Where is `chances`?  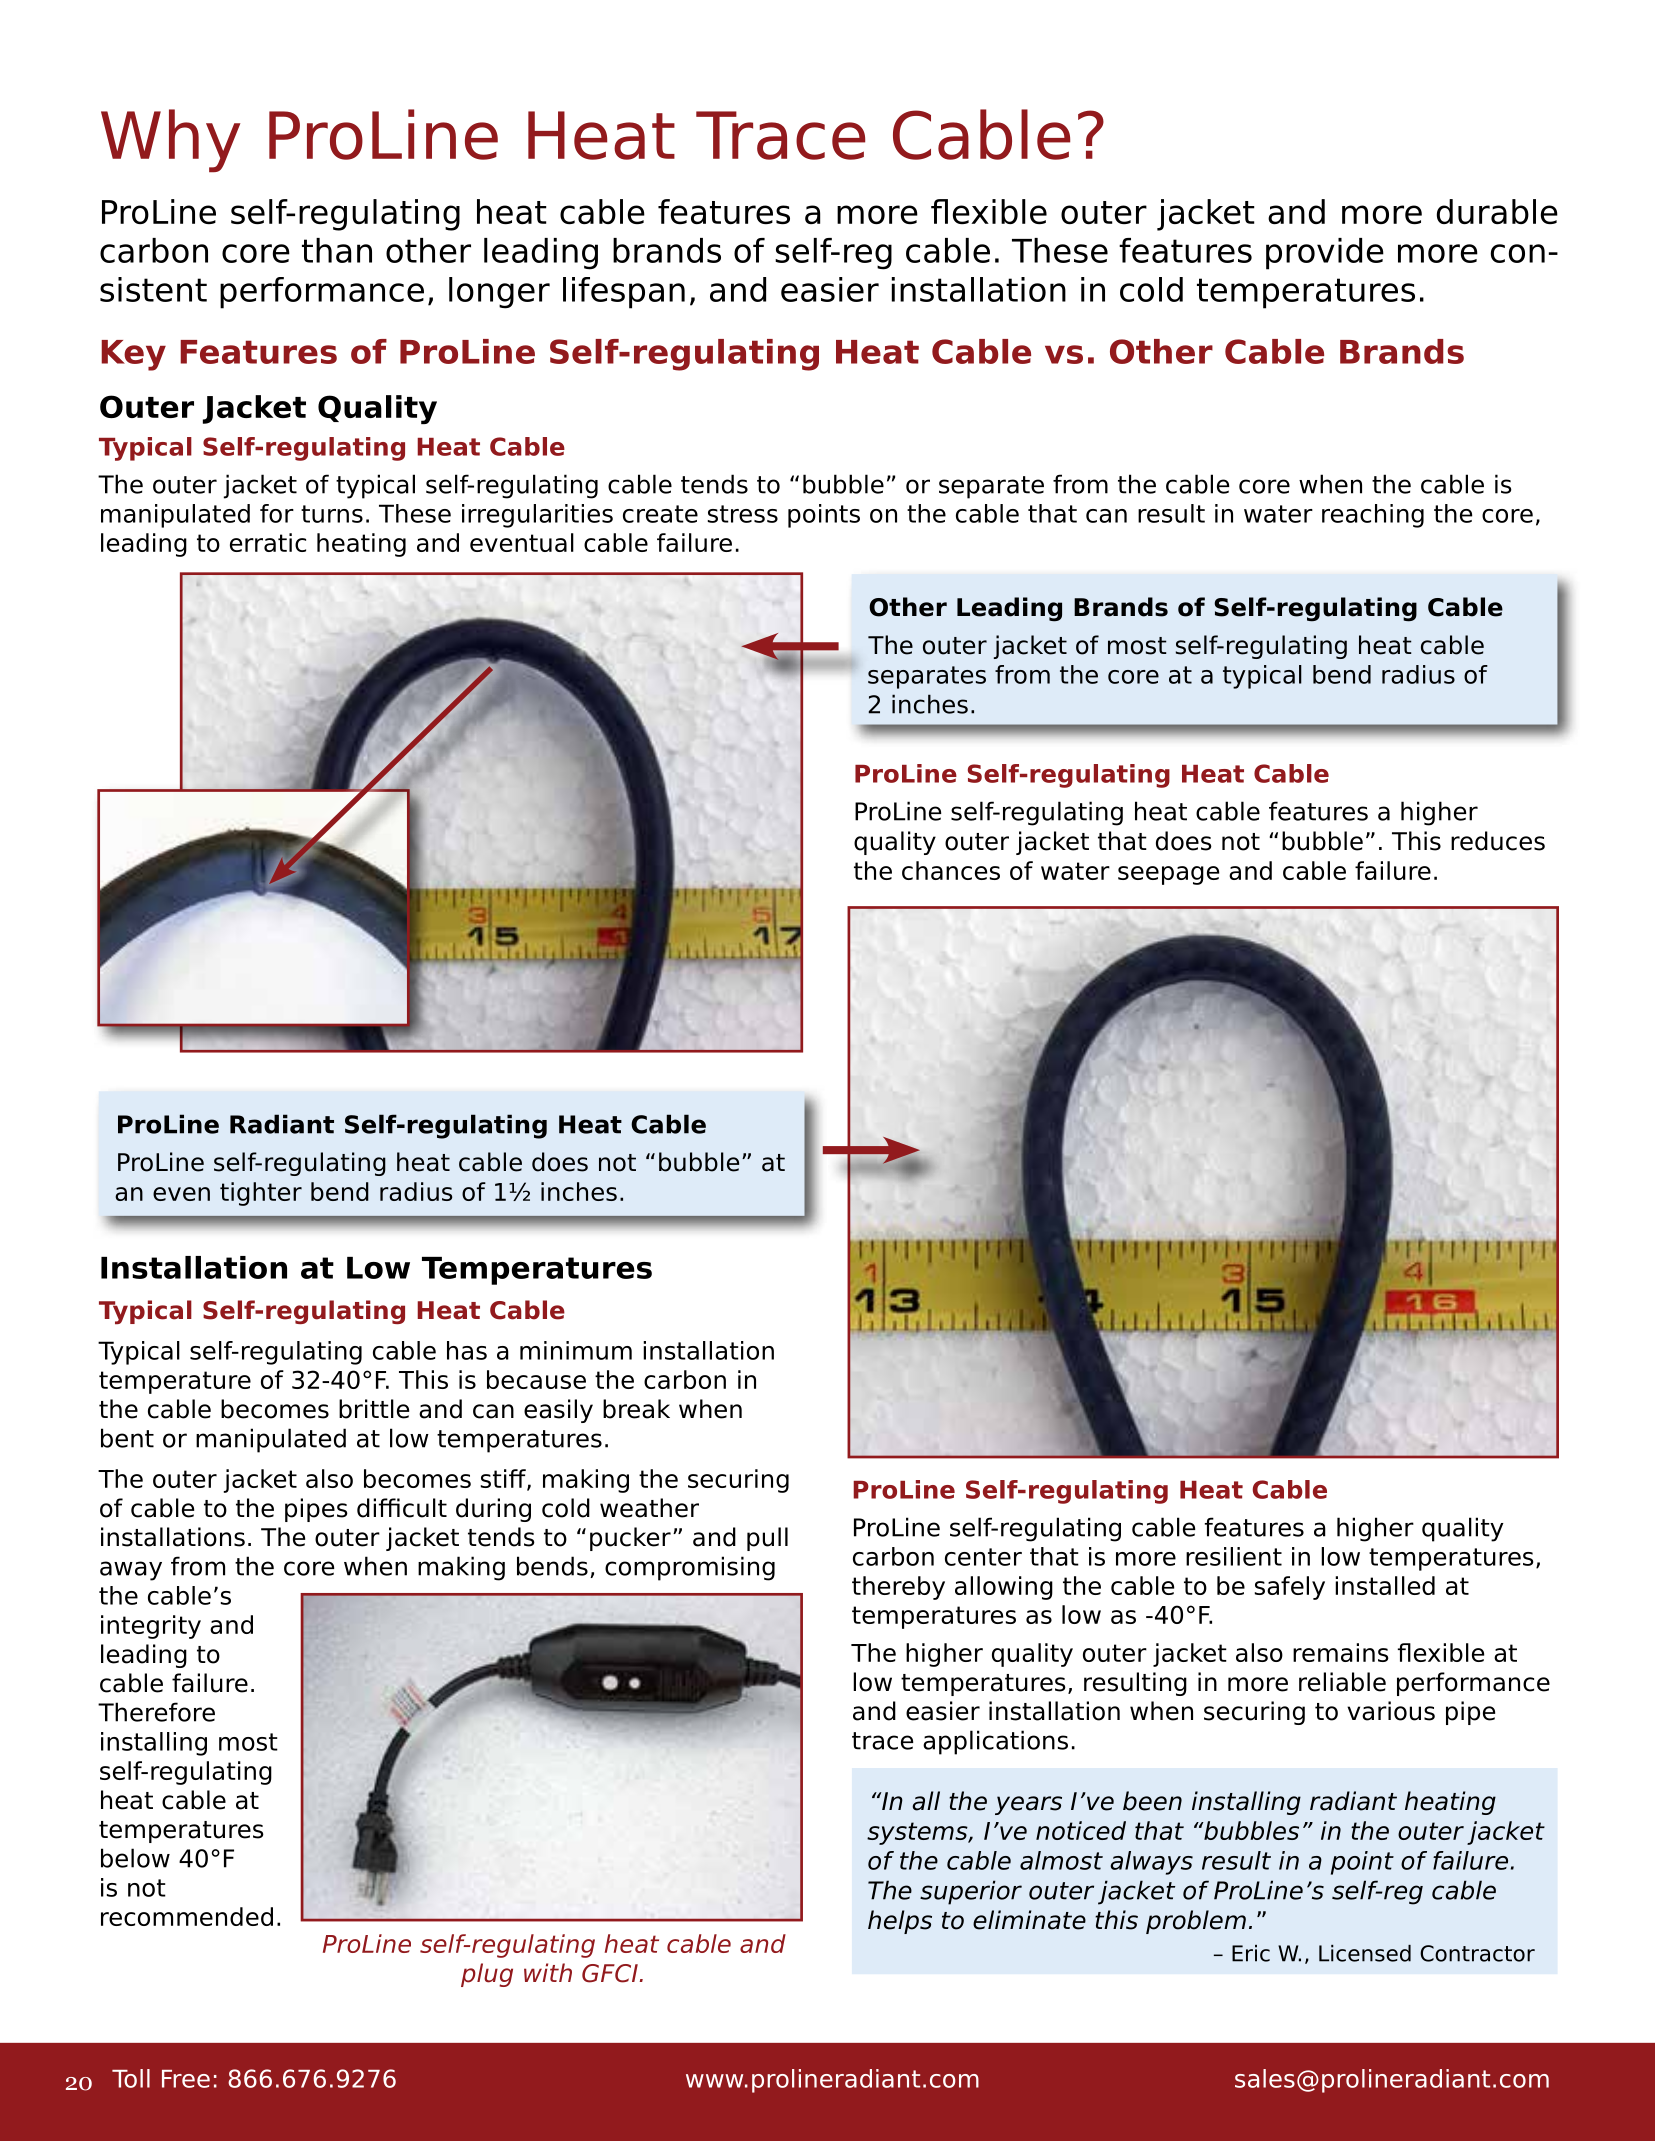
chances is located at coordinates (951, 870).
